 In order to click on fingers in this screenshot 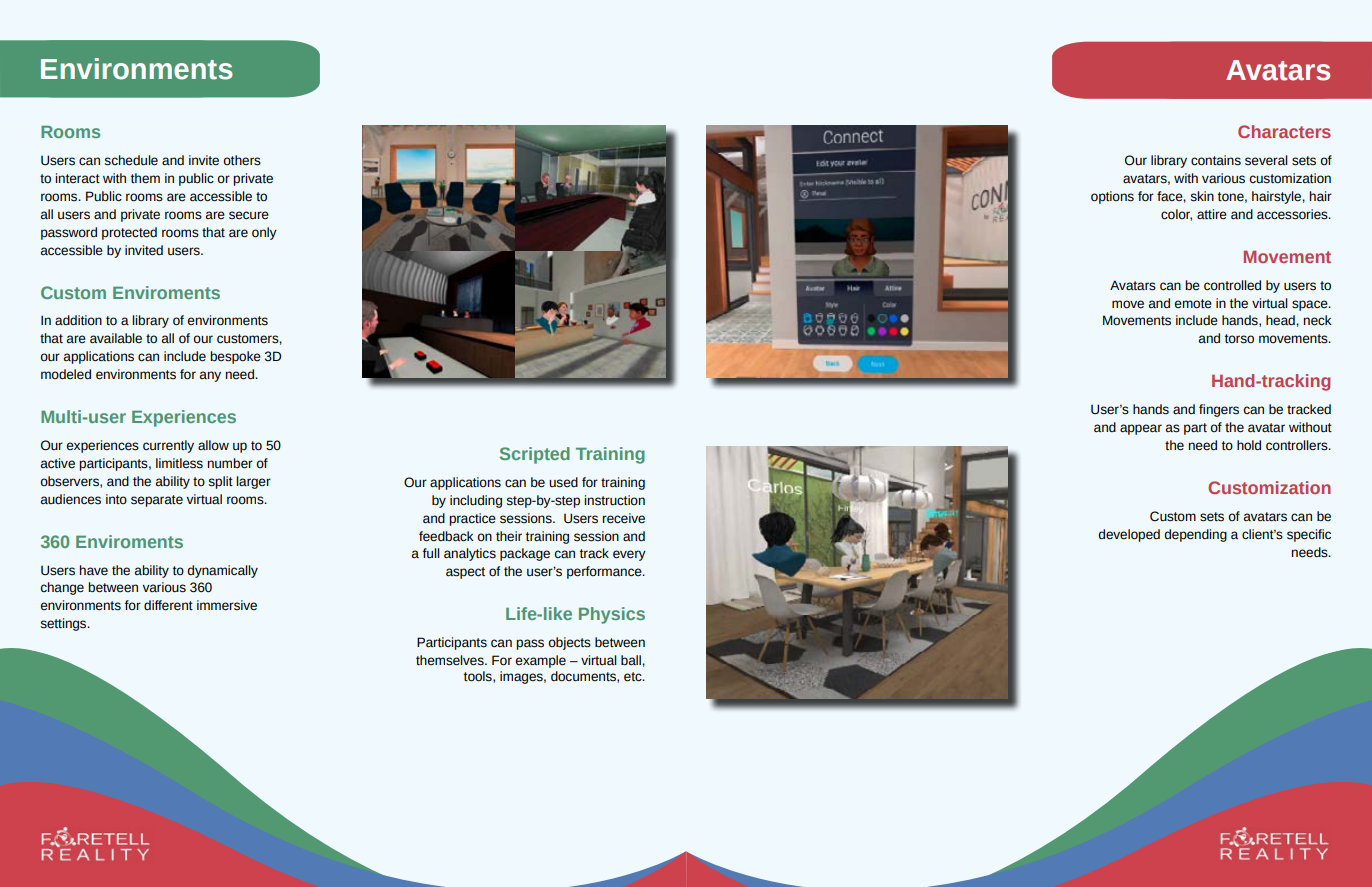, I will do `click(1219, 410)`.
